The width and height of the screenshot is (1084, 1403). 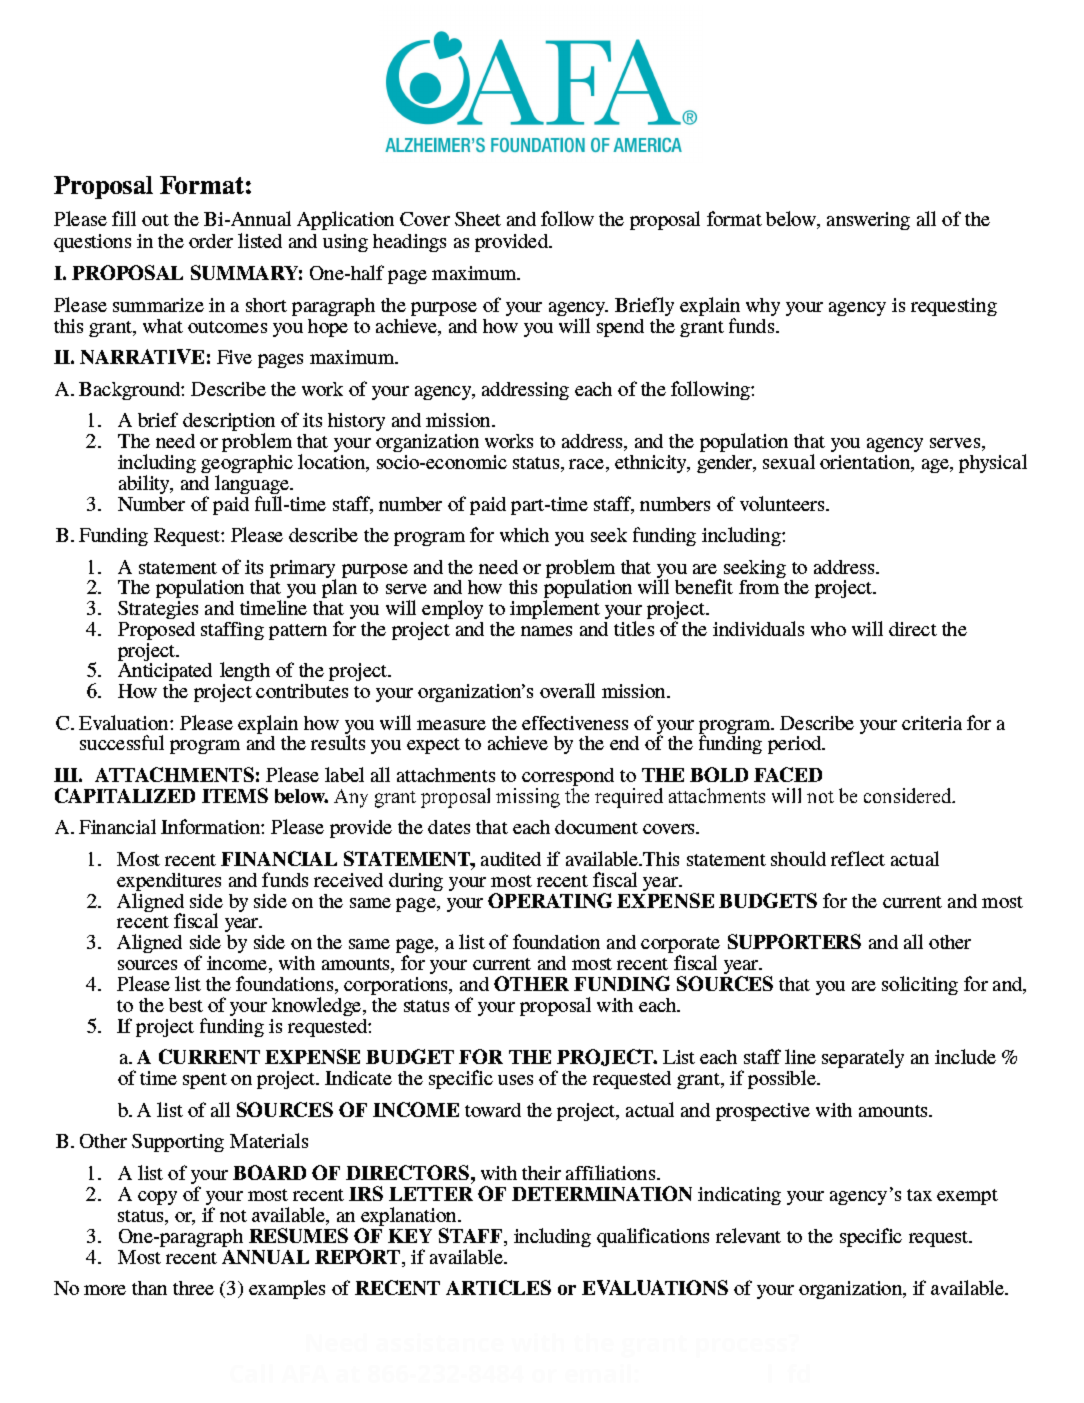 I want to click on Sheet, so click(x=478, y=219).
